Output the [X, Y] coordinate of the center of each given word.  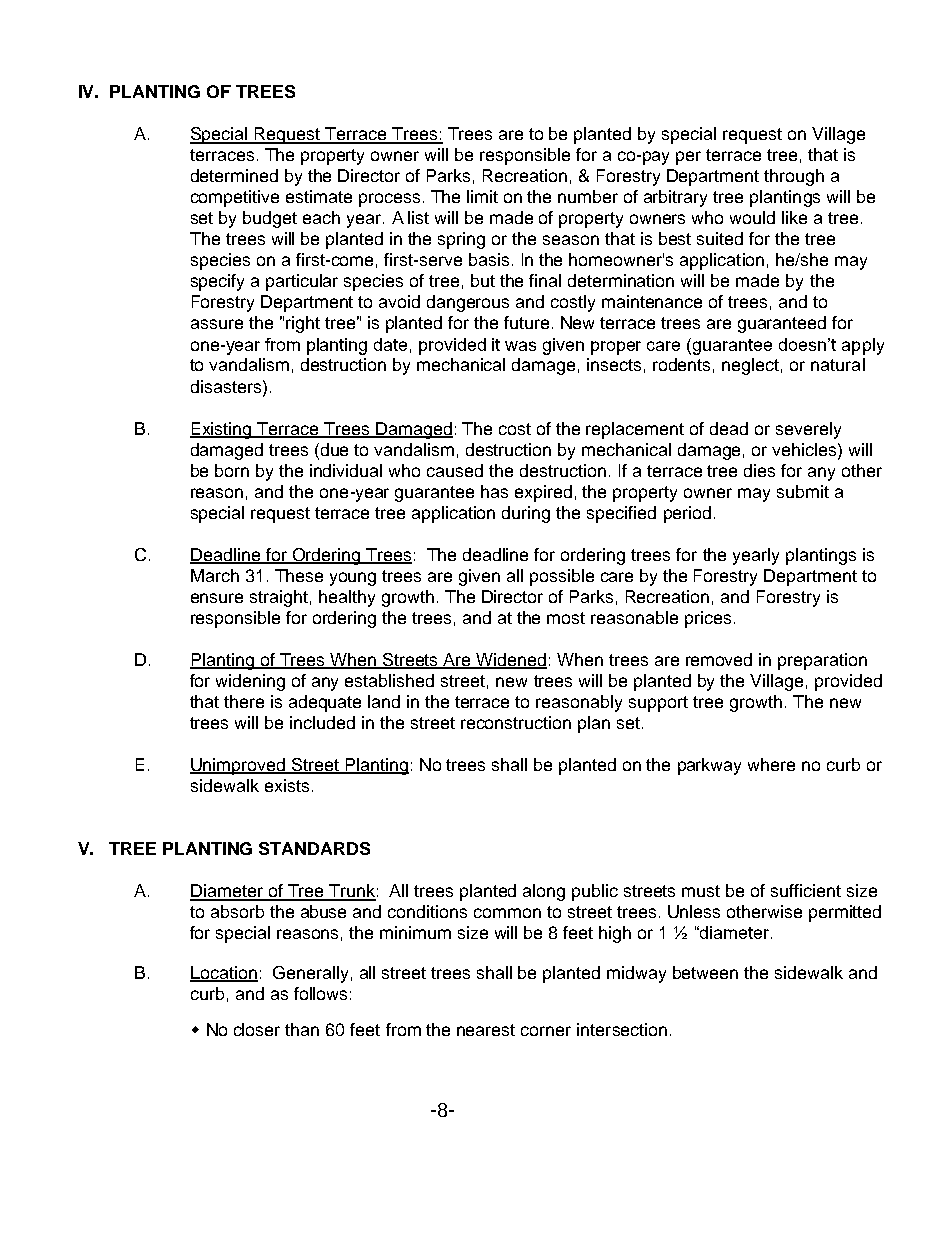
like [794, 217]
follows [320, 993]
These [299, 575]
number [588, 196]
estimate [319, 196]
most [566, 618]
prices [708, 619]
